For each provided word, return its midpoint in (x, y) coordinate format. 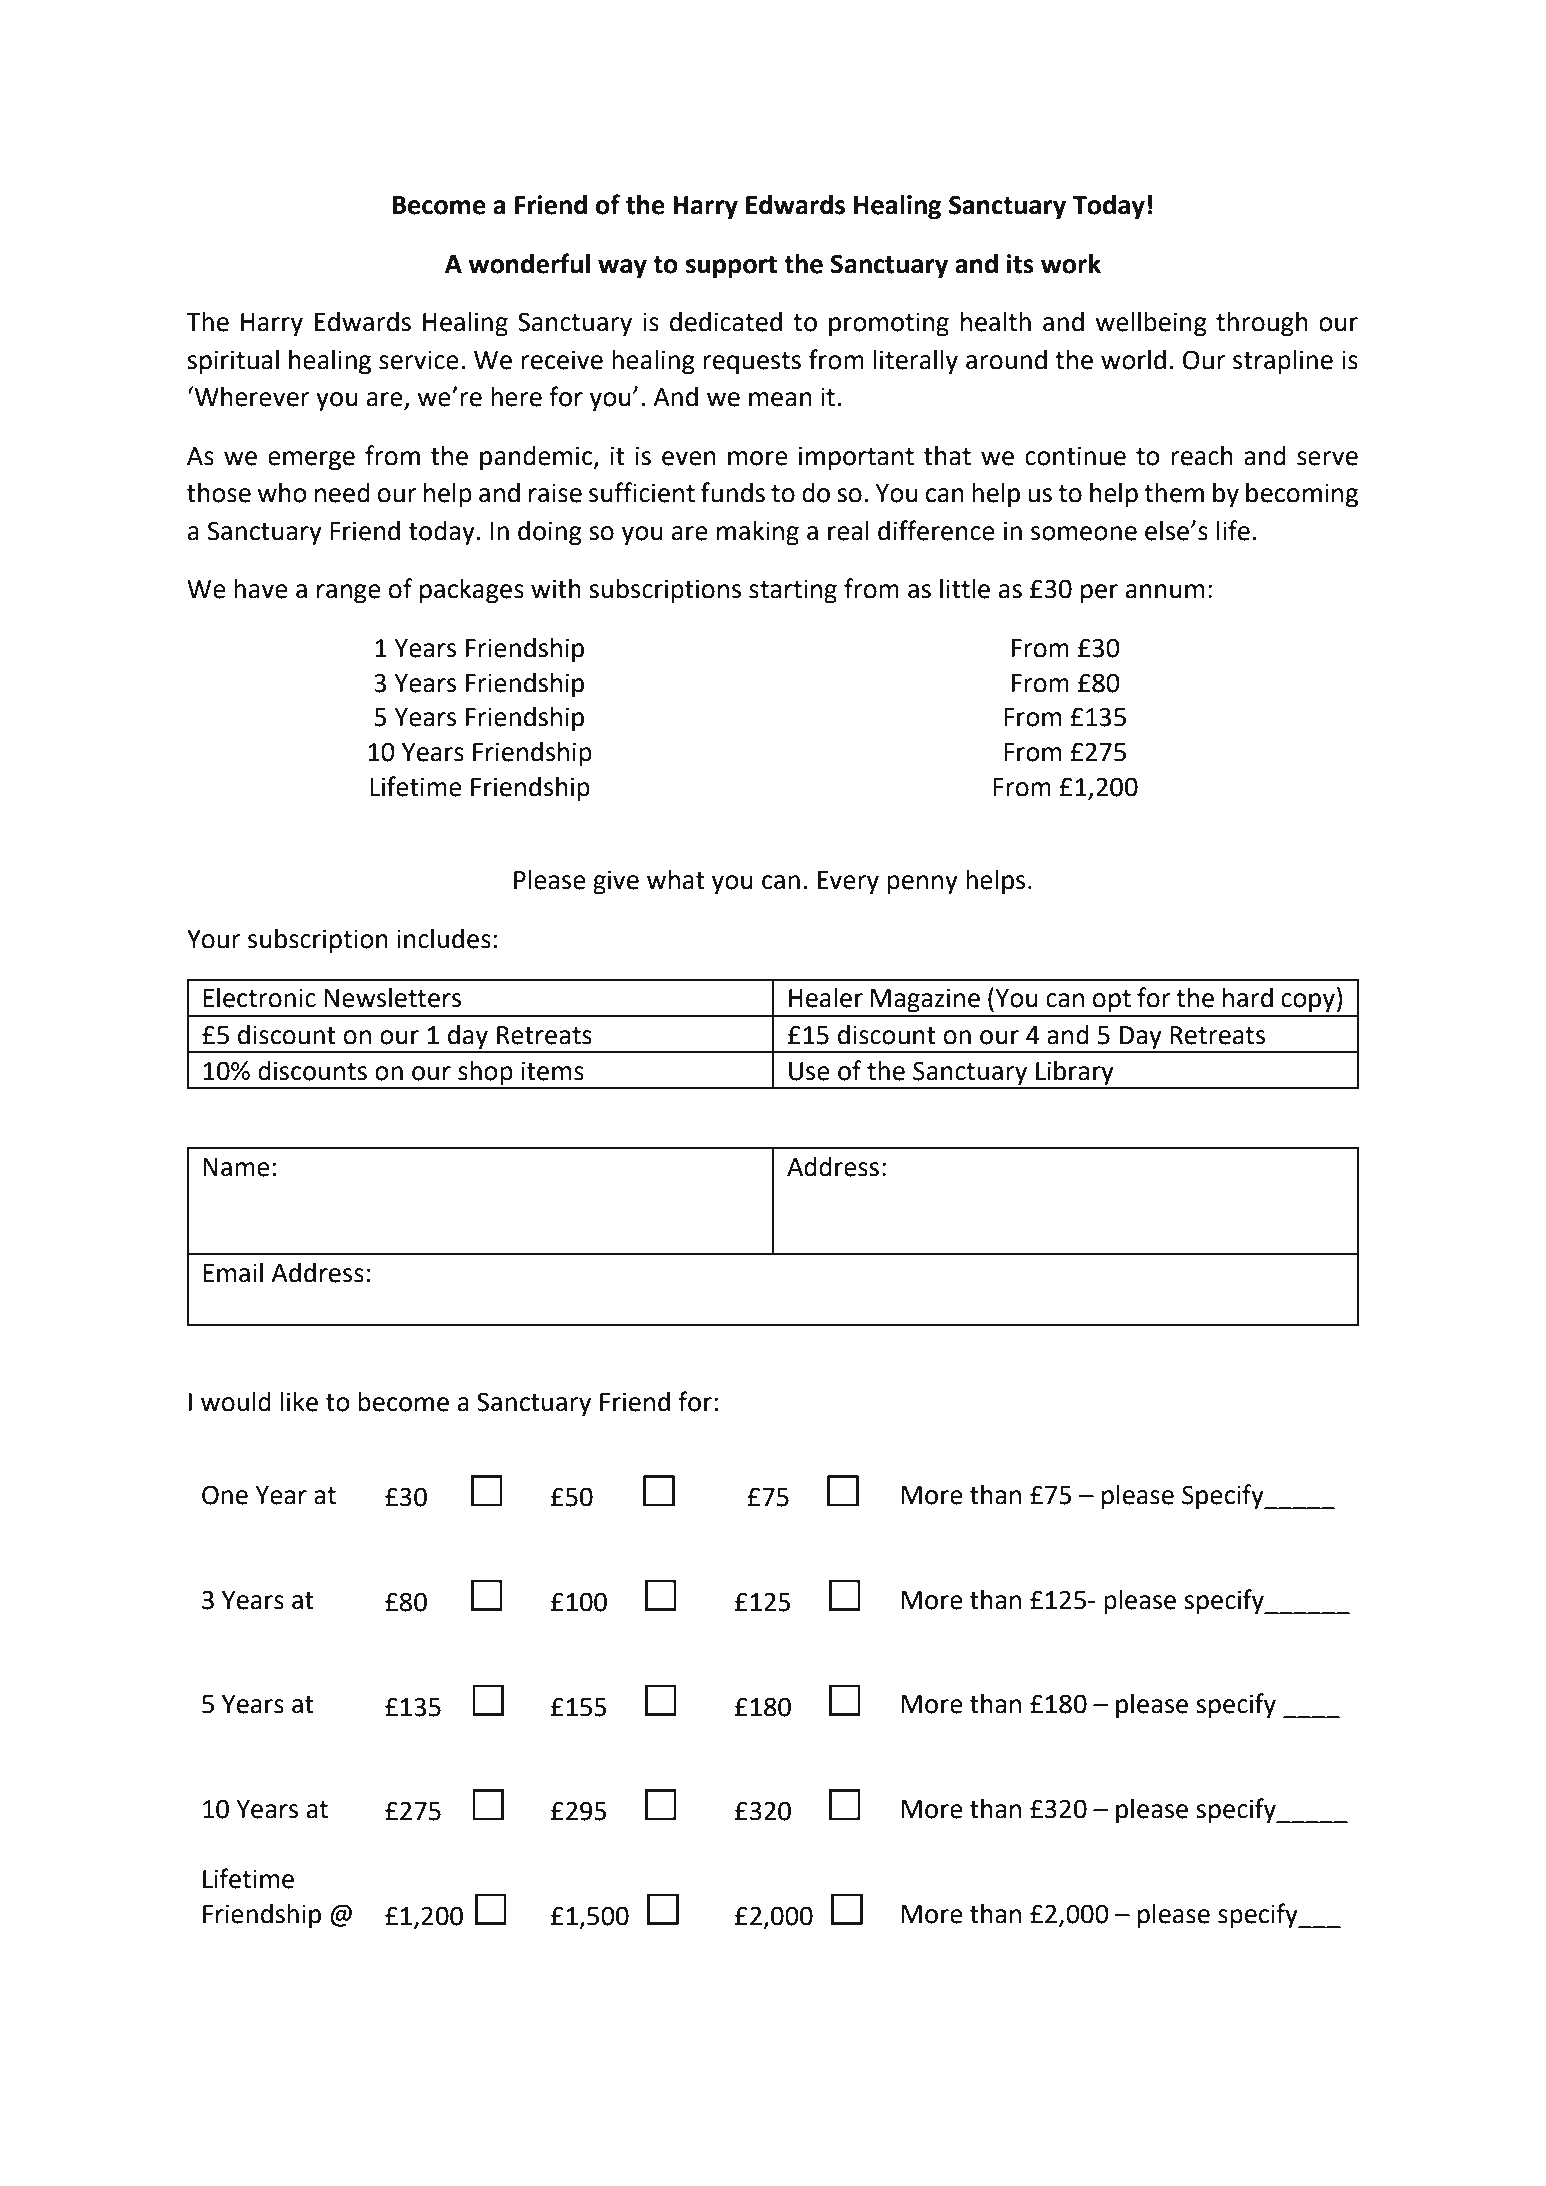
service (419, 360)
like (299, 1402)
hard (1248, 998)
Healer (826, 998)
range (349, 594)
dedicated (726, 322)
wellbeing (1151, 324)
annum (1165, 591)
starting (793, 591)
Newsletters (393, 998)
